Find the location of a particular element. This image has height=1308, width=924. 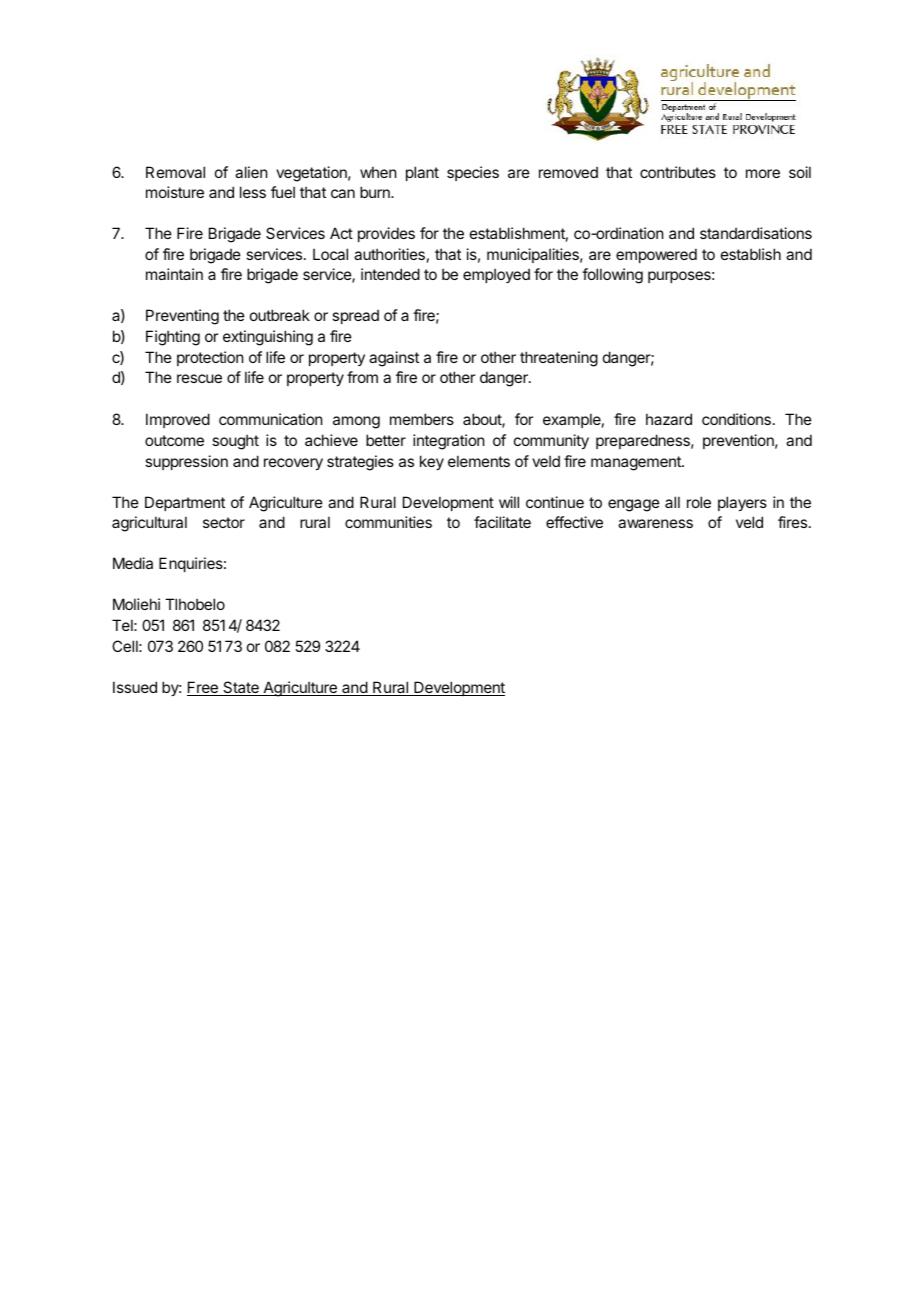

species is located at coordinates (473, 173).
